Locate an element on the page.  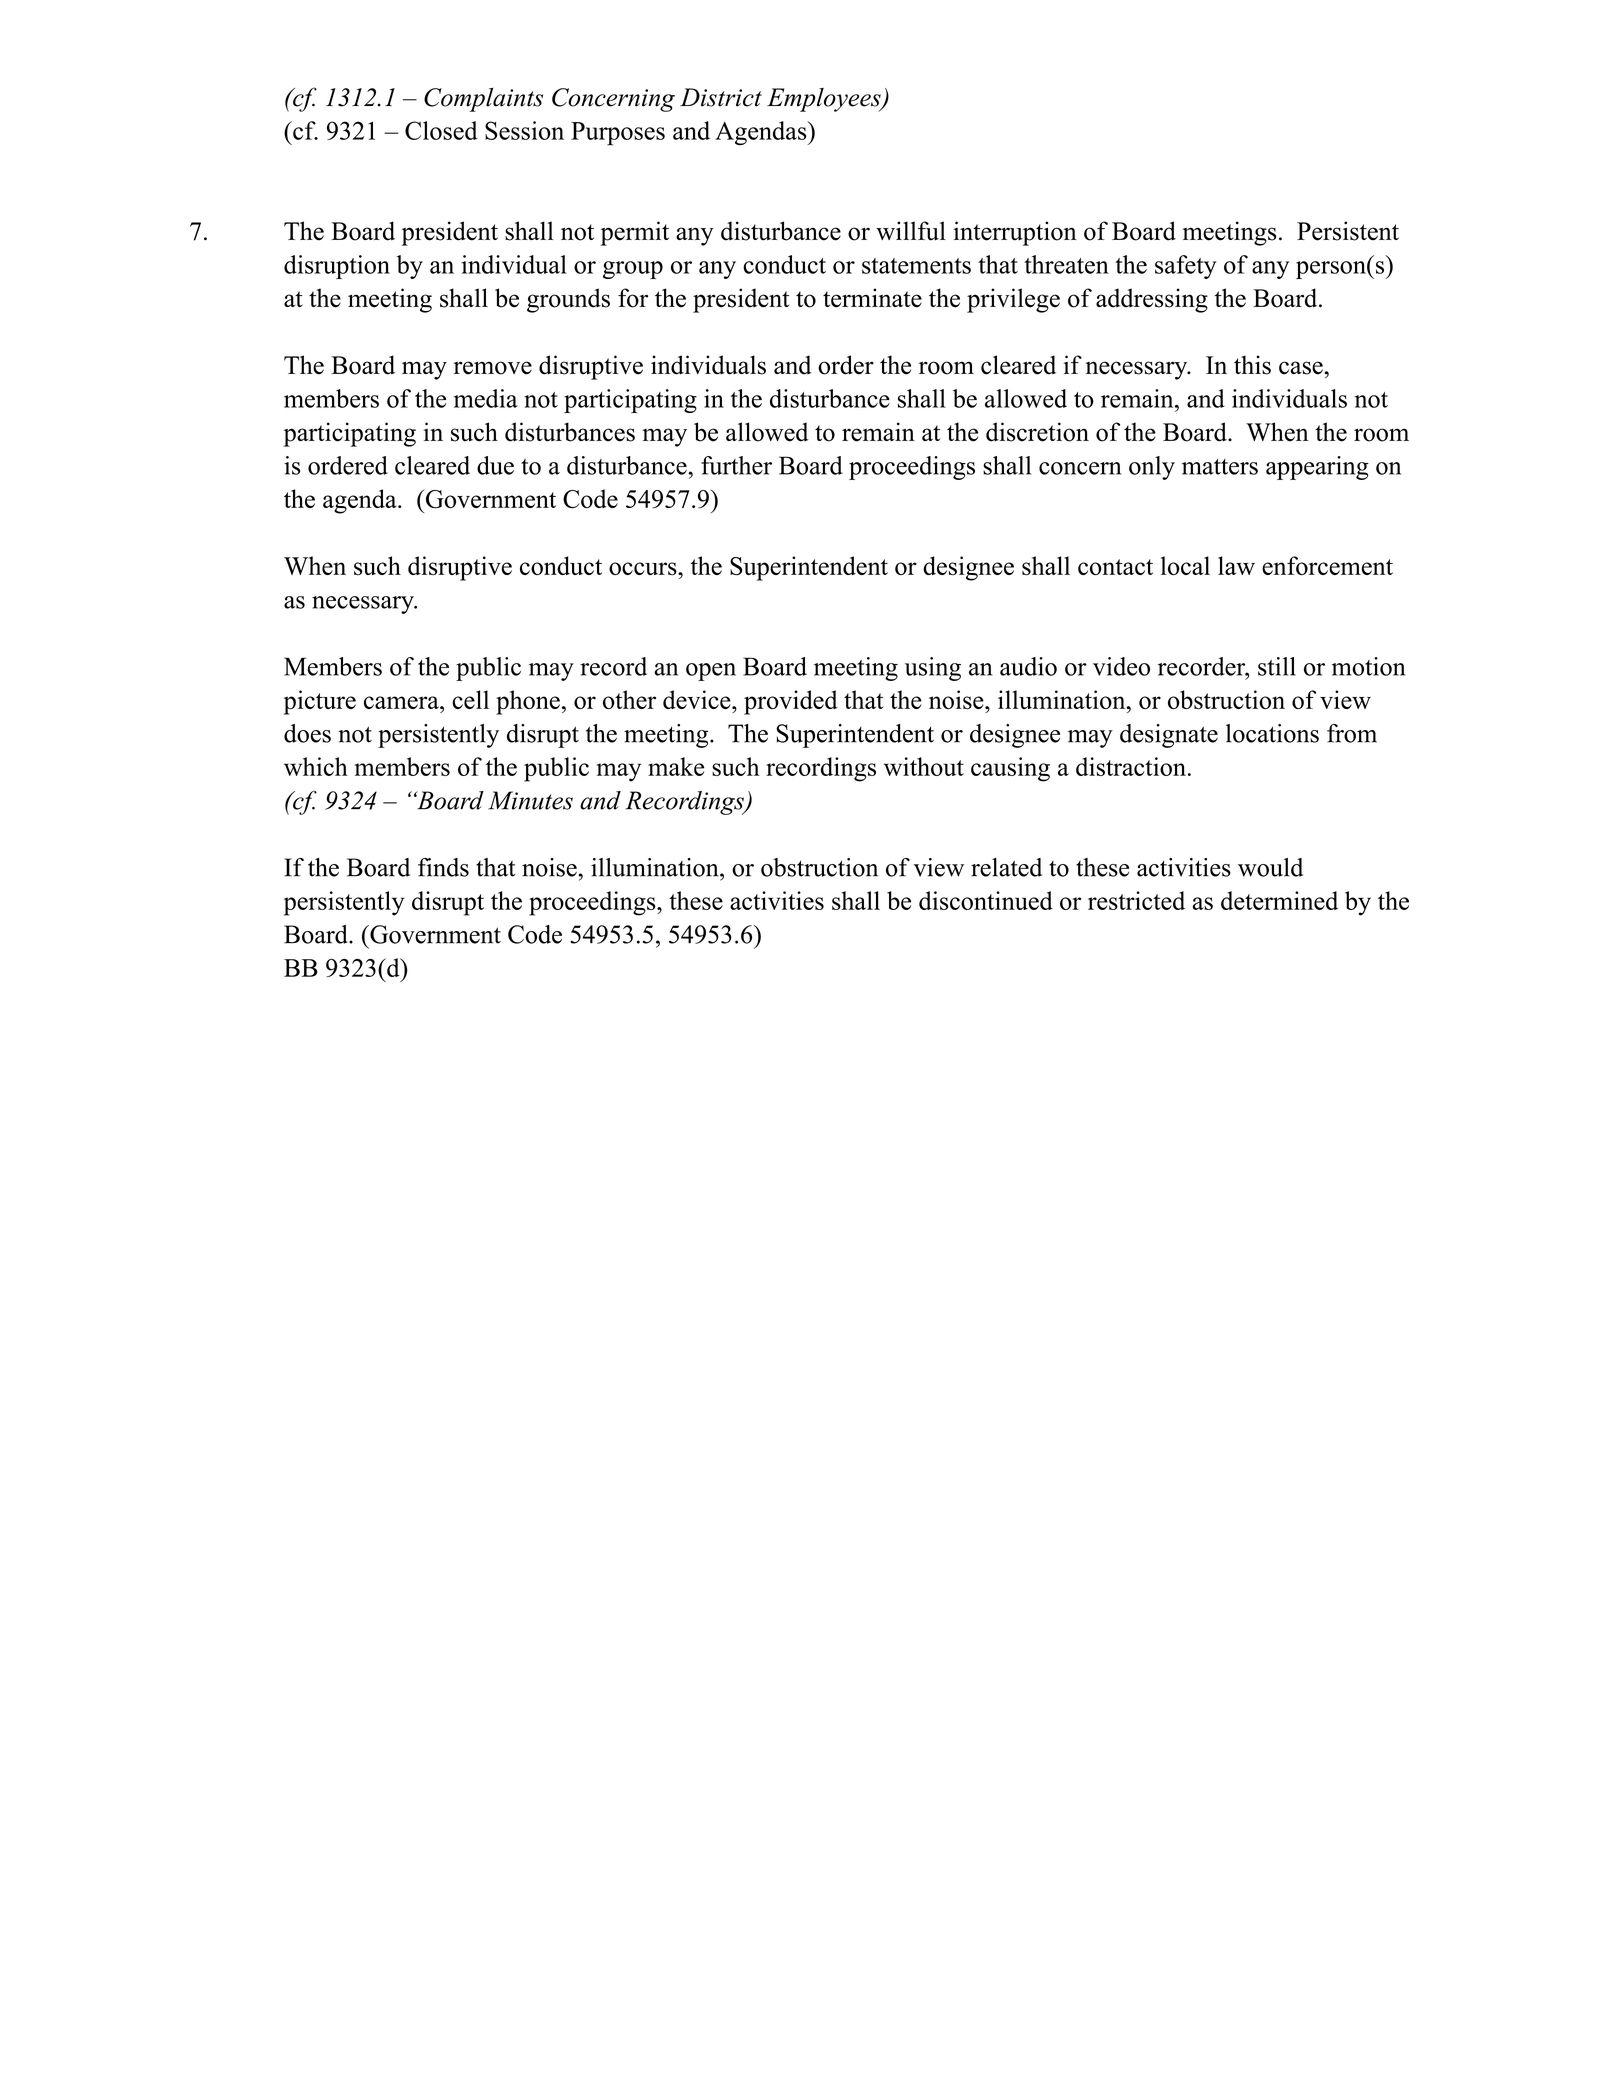
Closed is located at coordinates (441, 130).
